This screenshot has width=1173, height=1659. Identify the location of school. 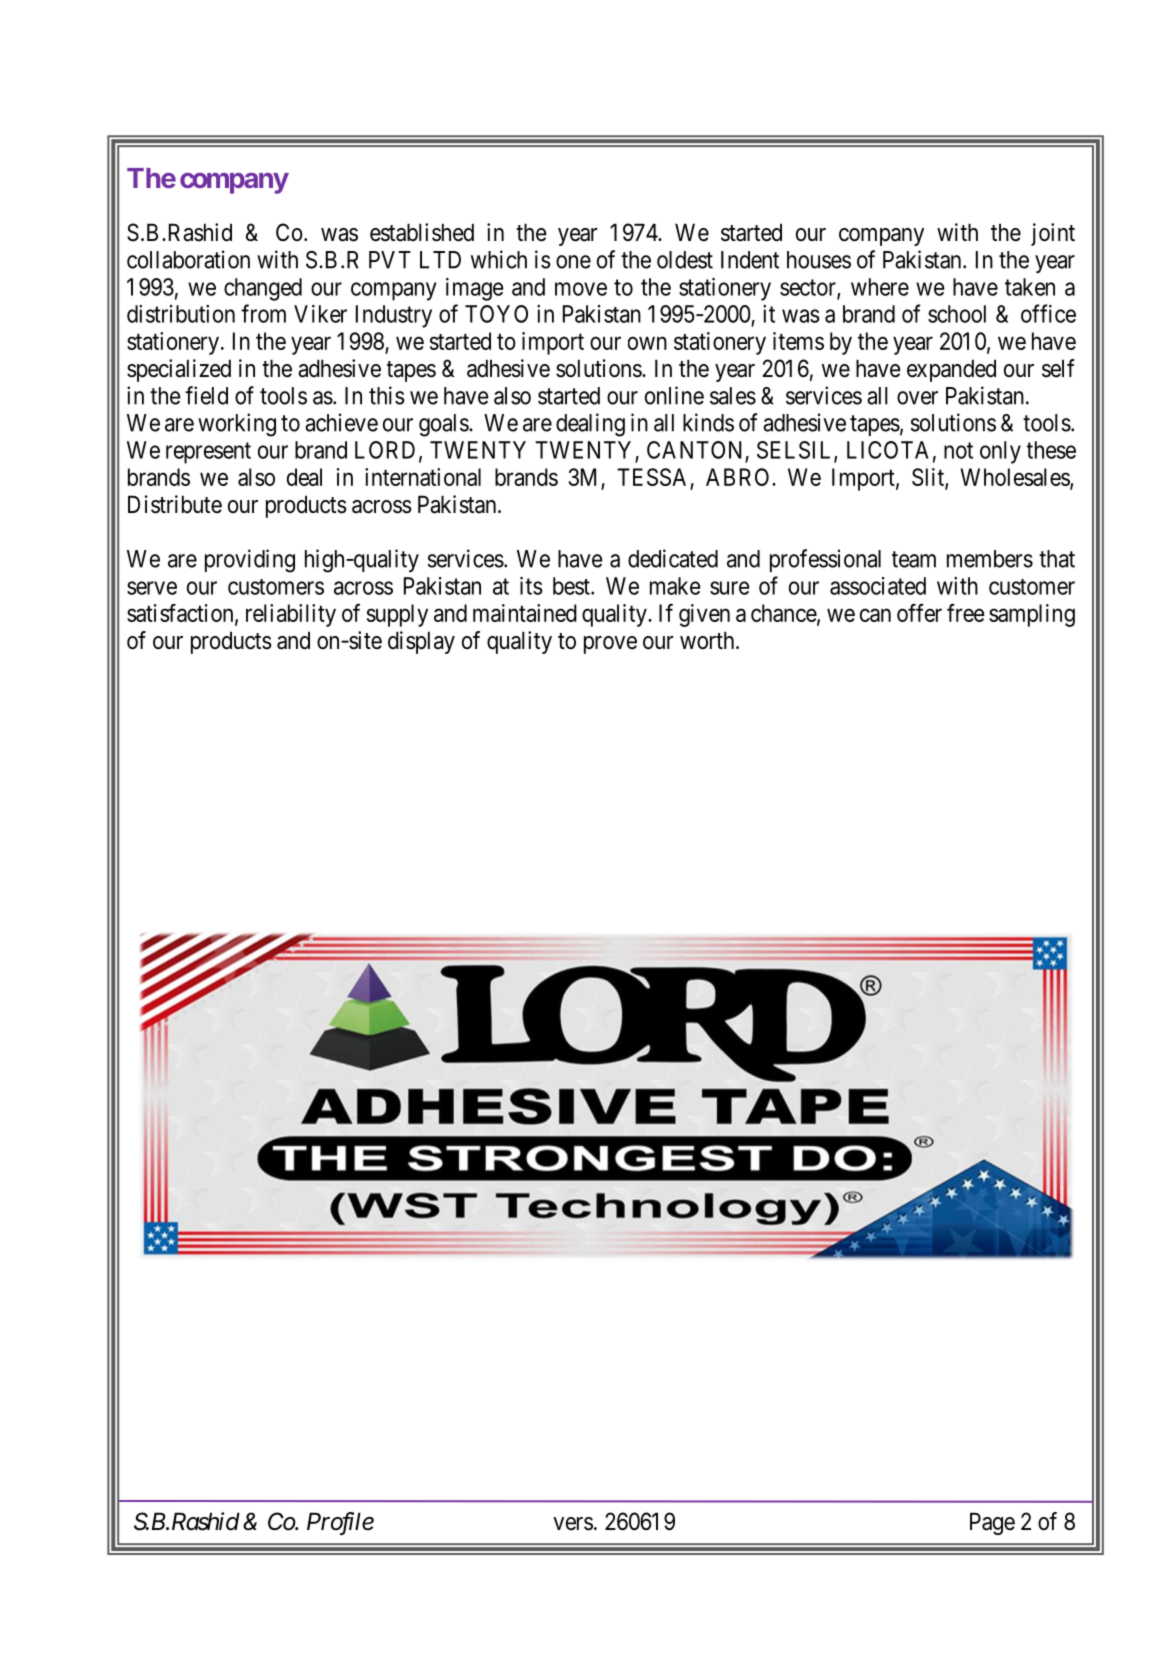
(957, 314).
